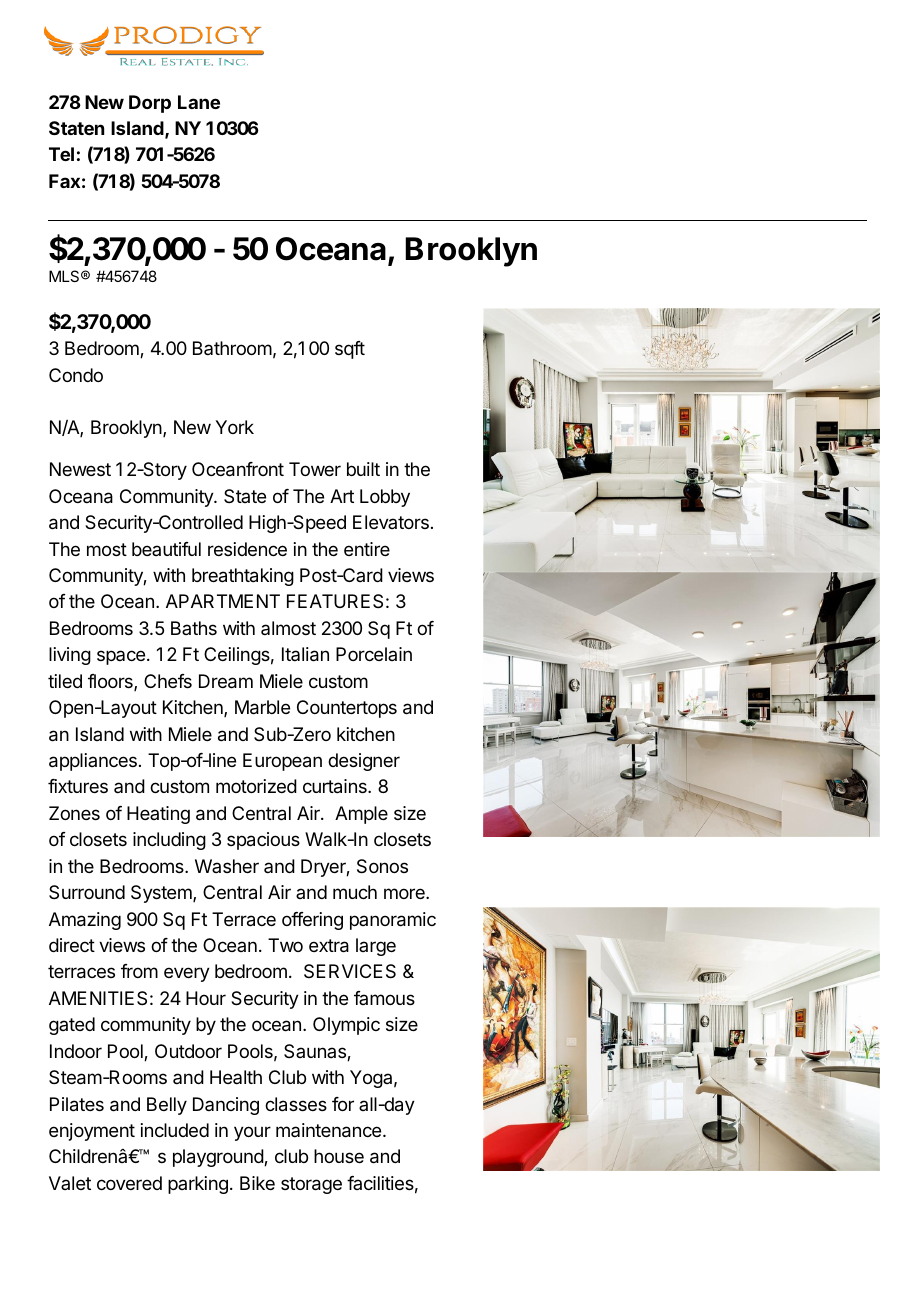  Describe the element at coordinates (92, 1132) in the screenshot. I see `enjoyment` at that location.
